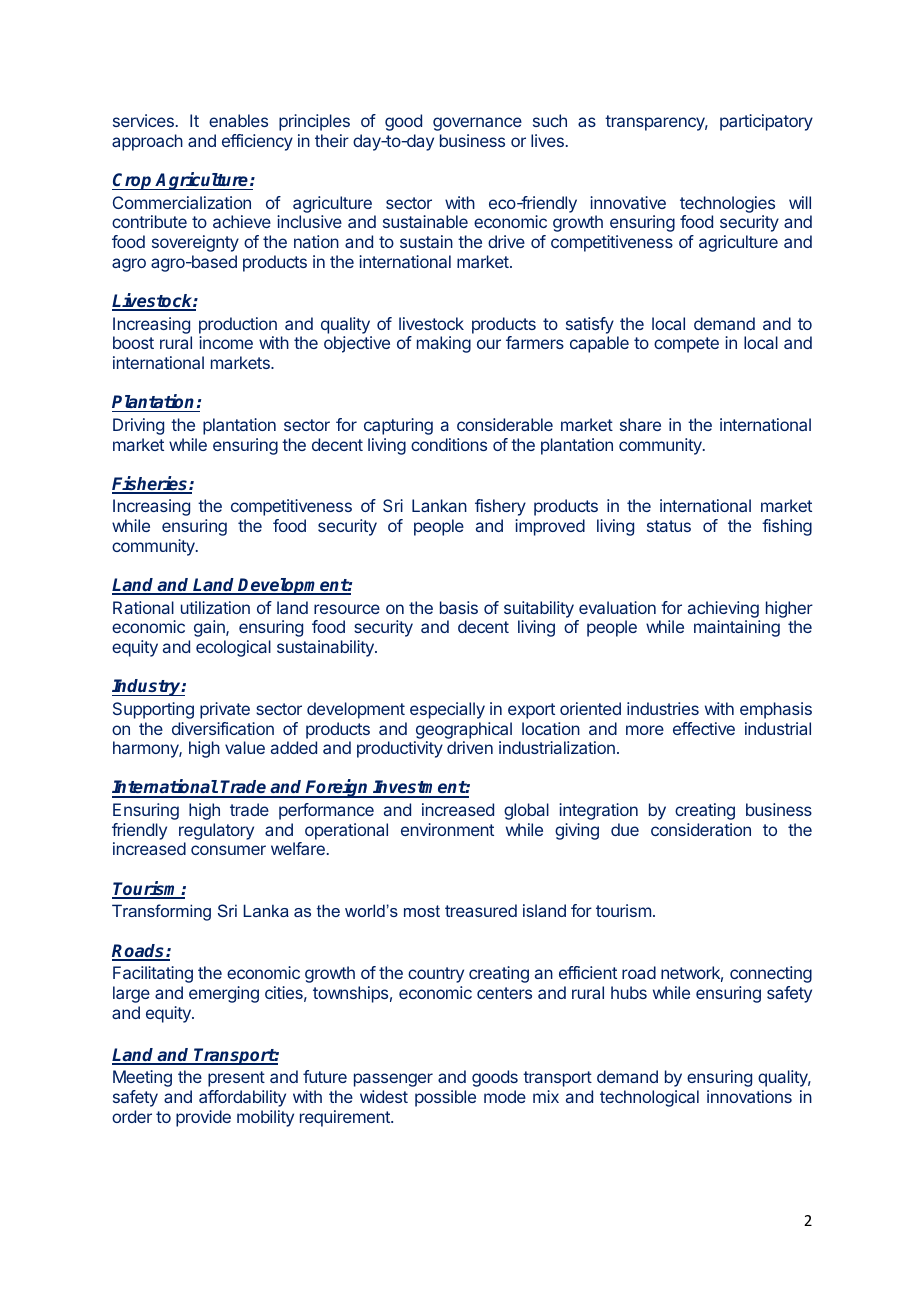 The image size is (924, 1308). I want to click on environment, so click(447, 829).
